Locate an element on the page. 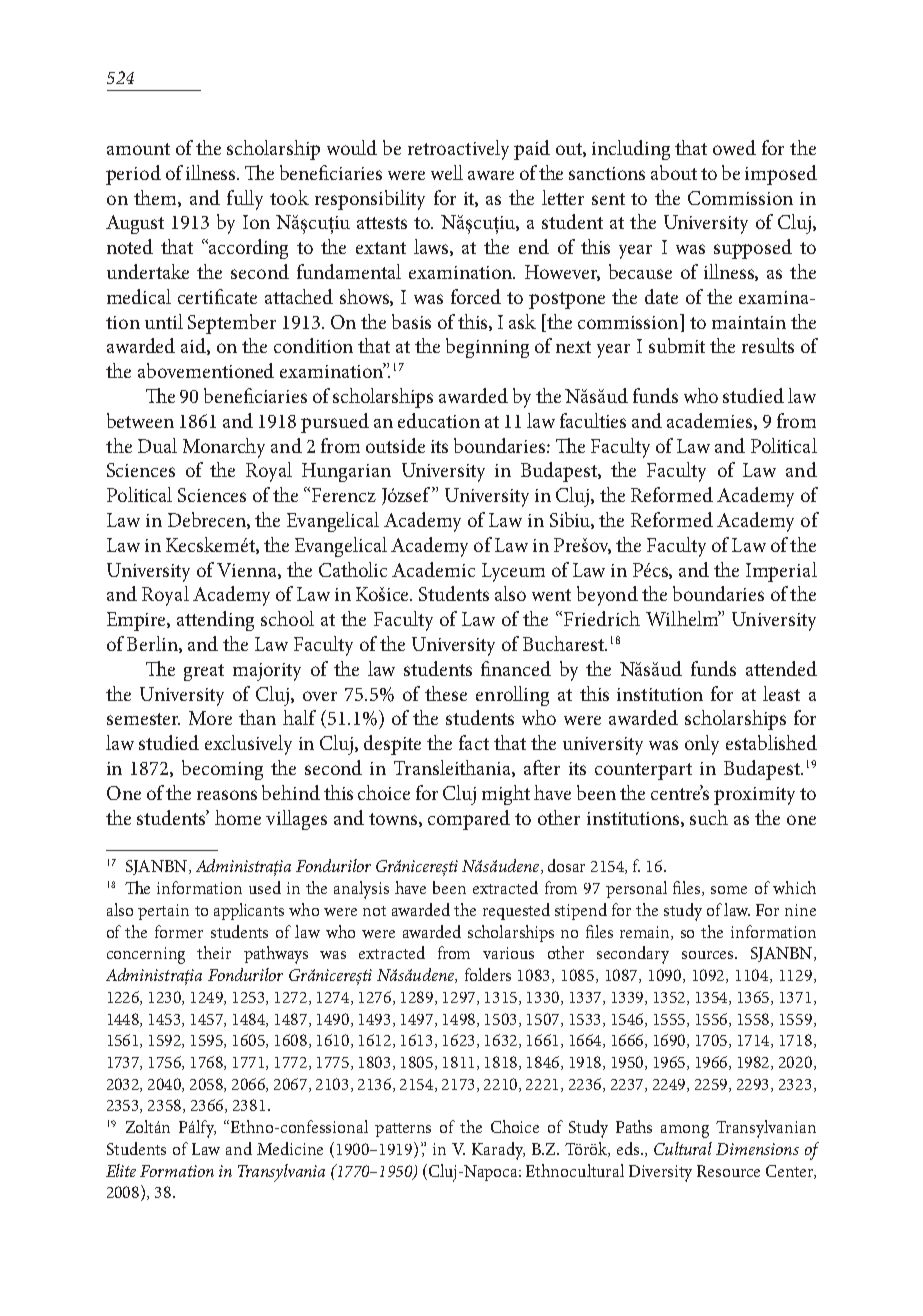  owed is located at coordinates (734, 147).
